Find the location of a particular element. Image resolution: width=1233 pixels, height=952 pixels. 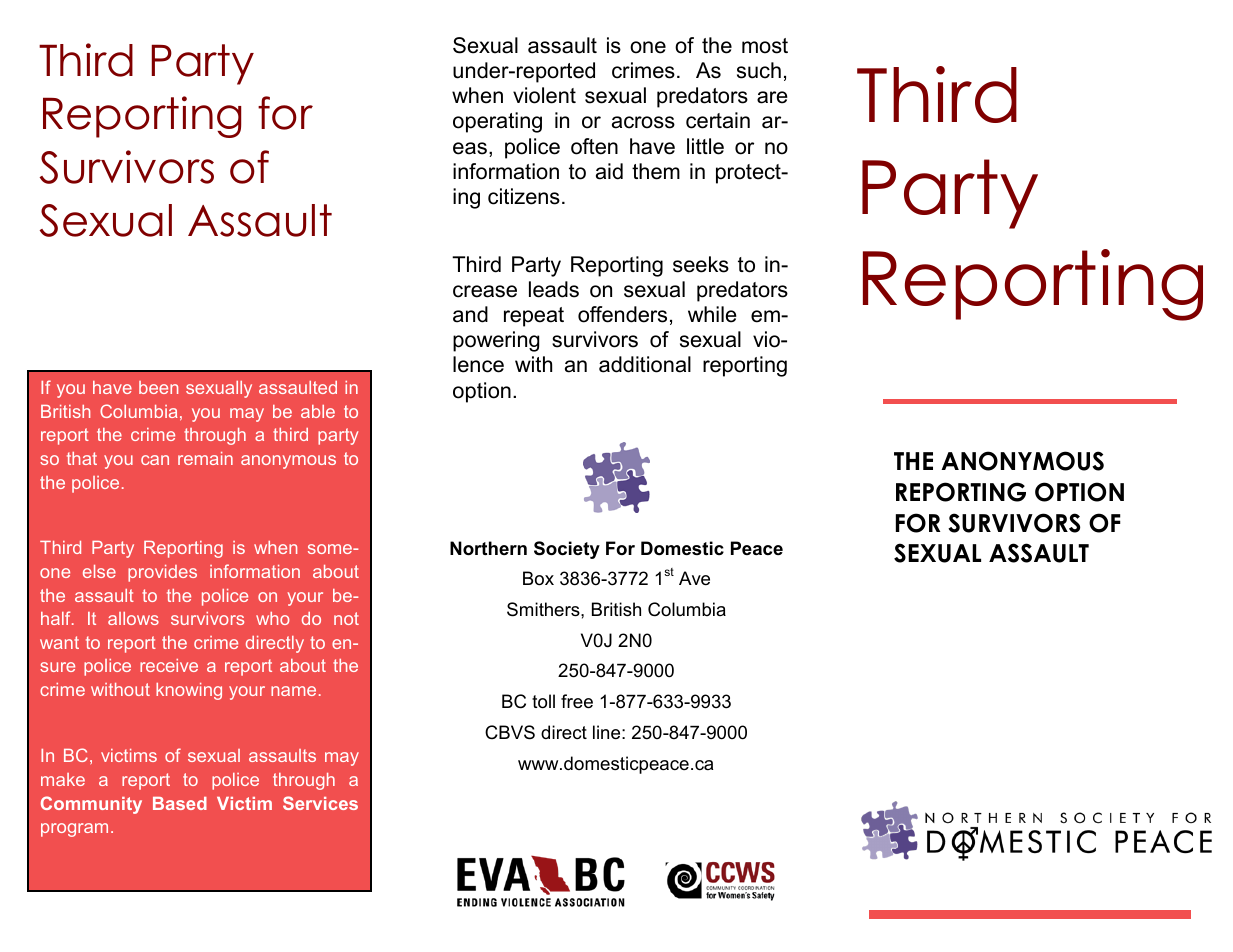

not is located at coordinates (346, 618).
